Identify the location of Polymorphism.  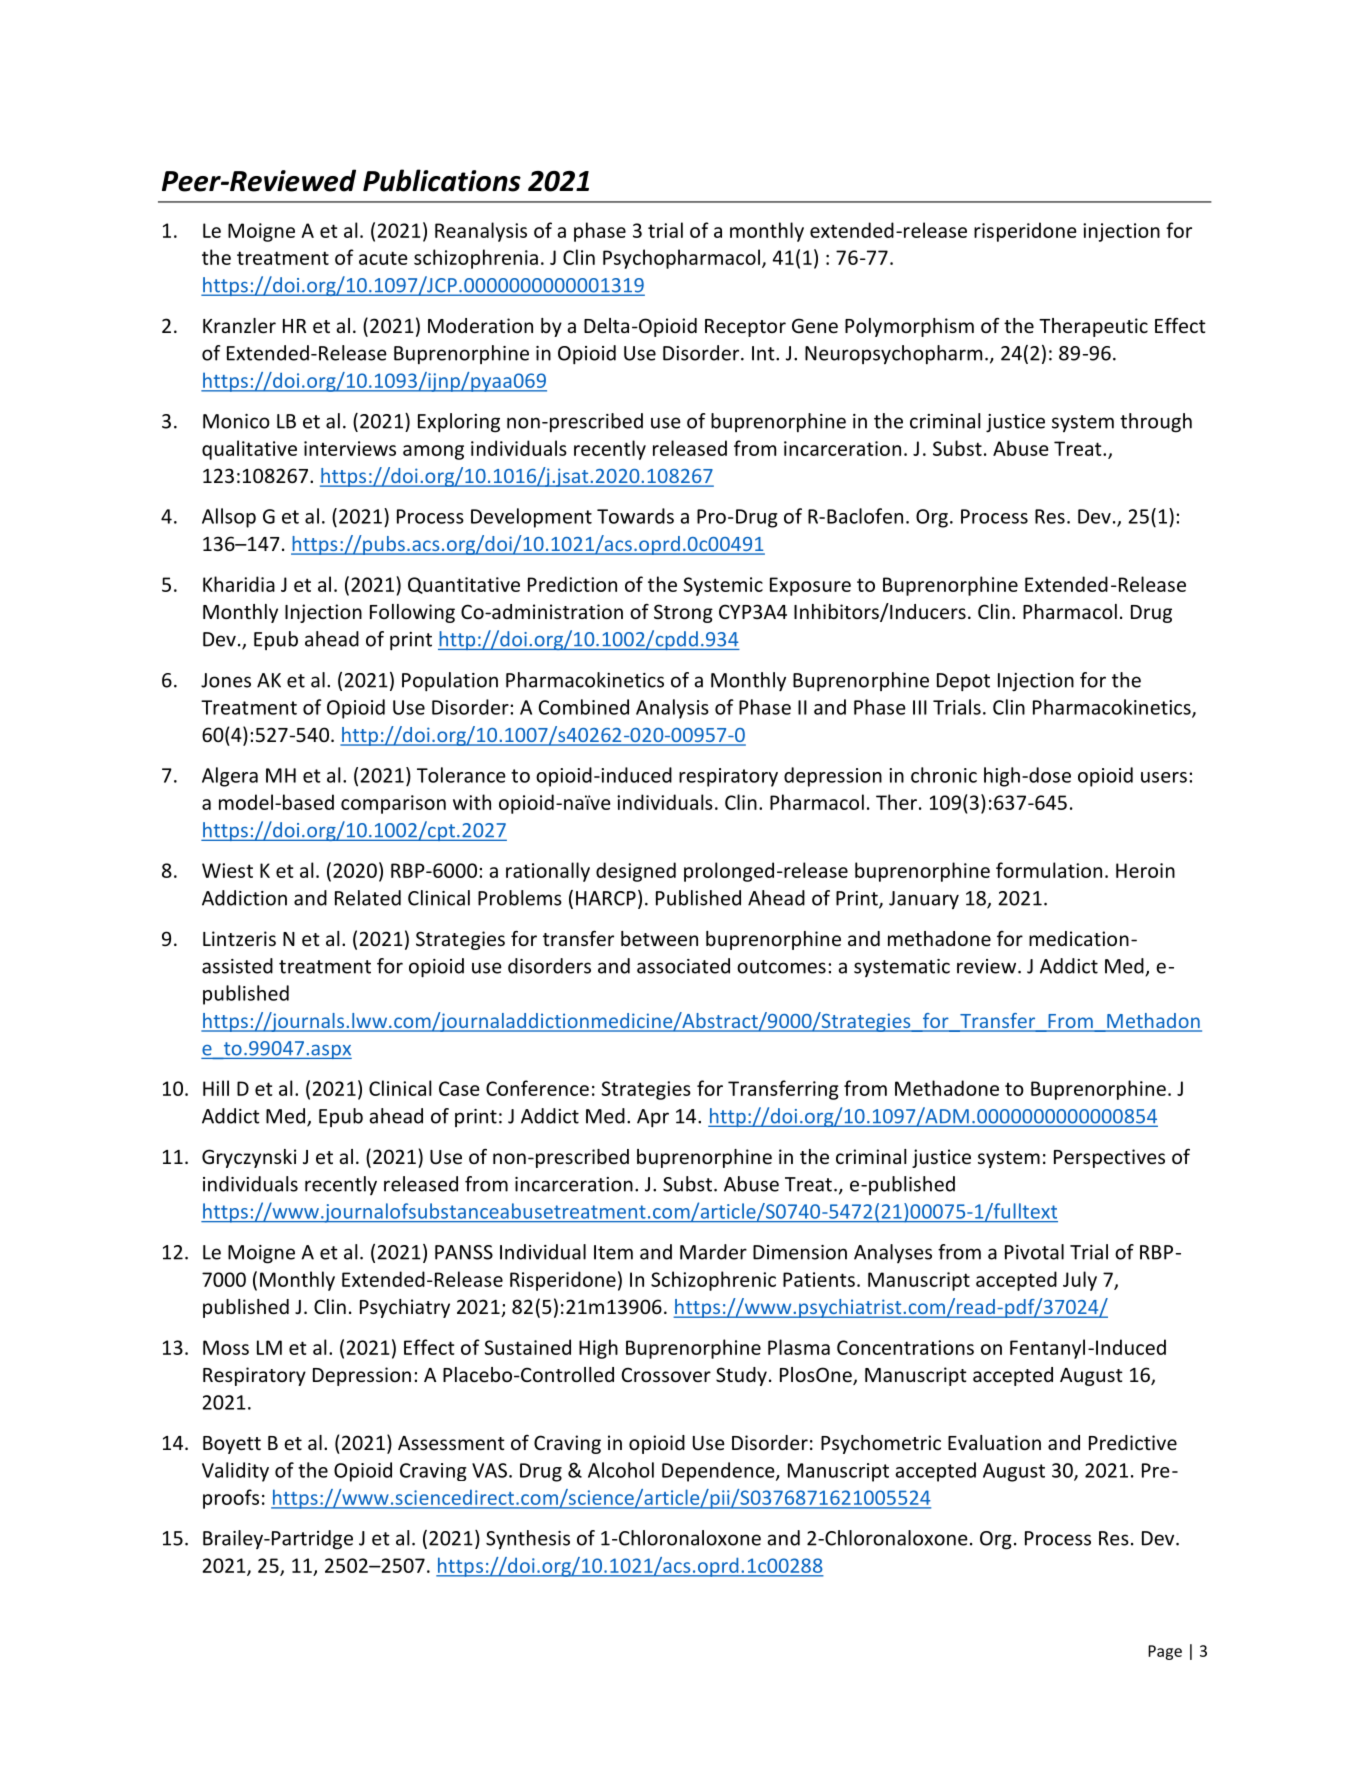
(909, 327).
